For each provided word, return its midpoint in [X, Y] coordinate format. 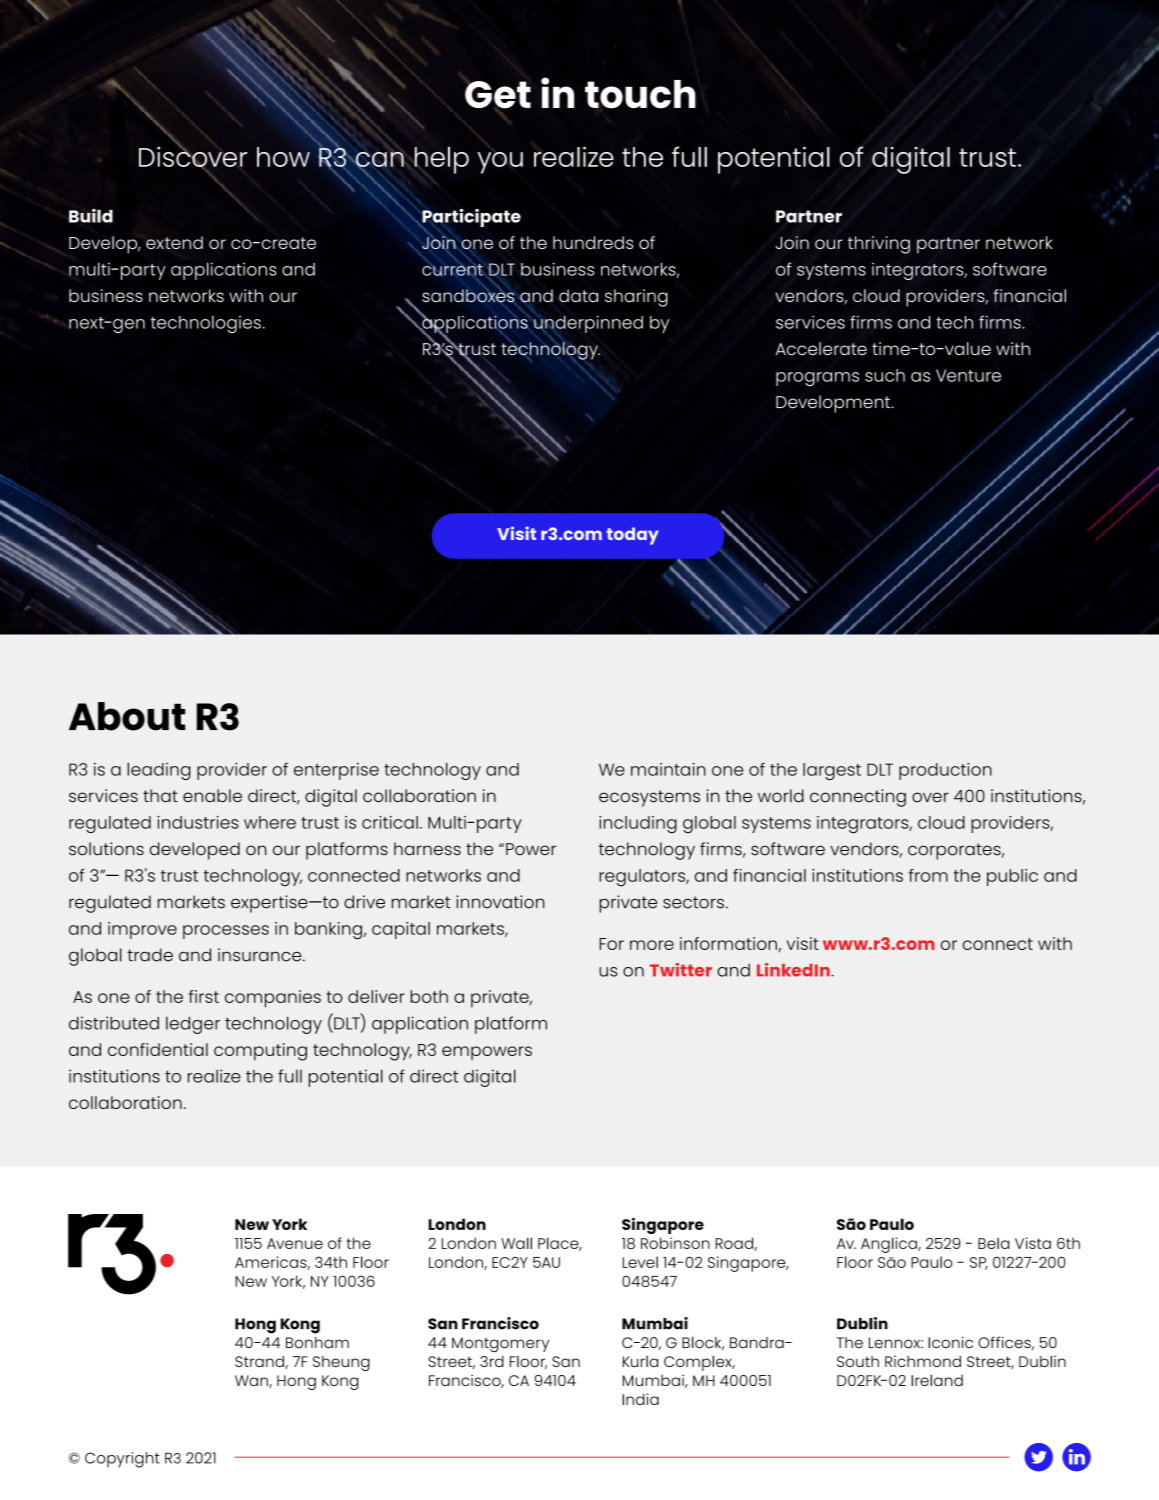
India [640, 1399]
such [885, 375]
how [283, 157]
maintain [668, 769]
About [127, 716]
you [500, 163]
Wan [252, 1381]
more [652, 945]
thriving [879, 245]
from [928, 875]
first [204, 996]
